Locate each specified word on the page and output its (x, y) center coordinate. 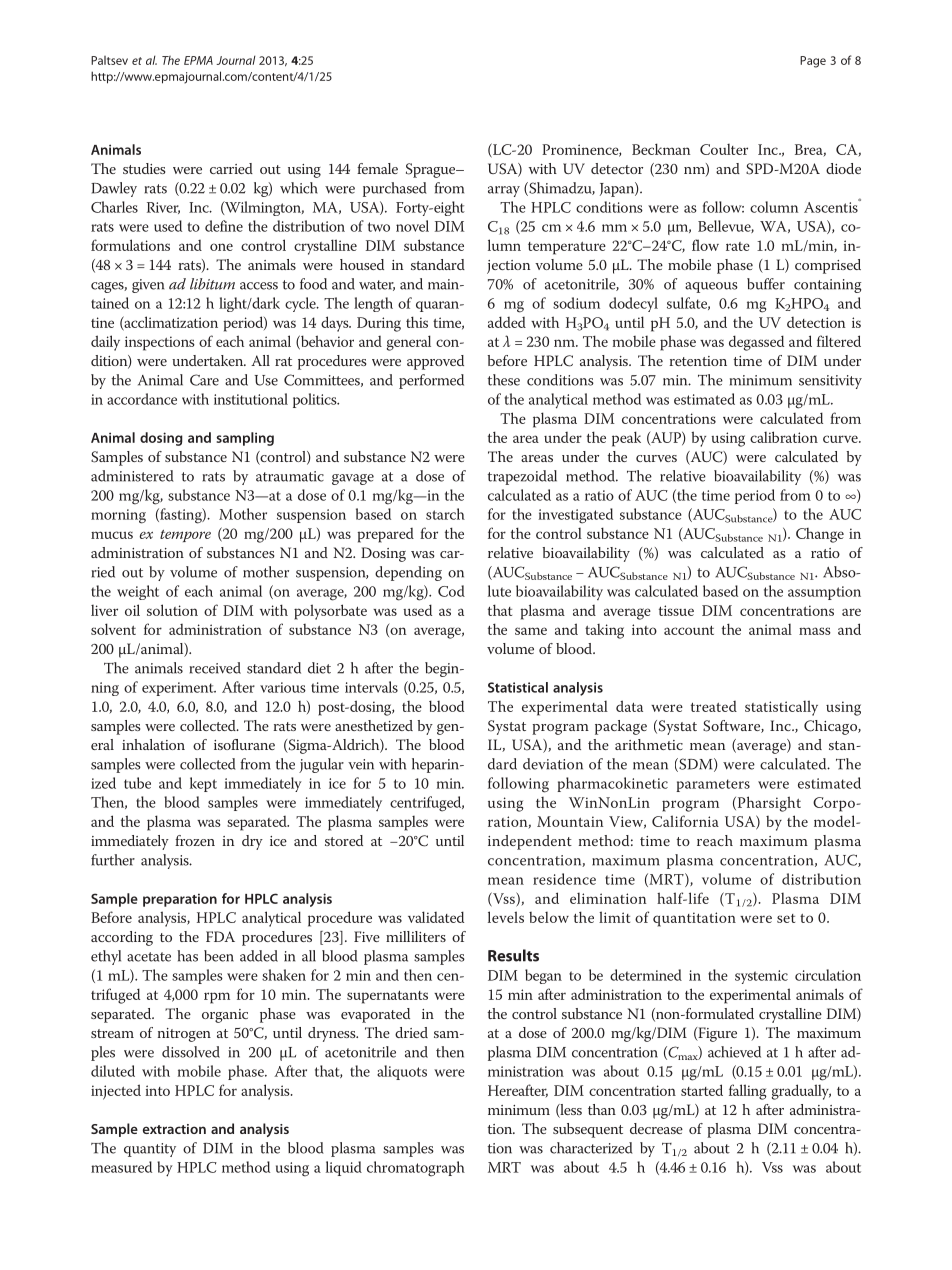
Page (813, 62)
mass (815, 631)
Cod (451, 591)
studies (144, 168)
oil (132, 610)
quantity (150, 1150)
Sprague (432, 170)
